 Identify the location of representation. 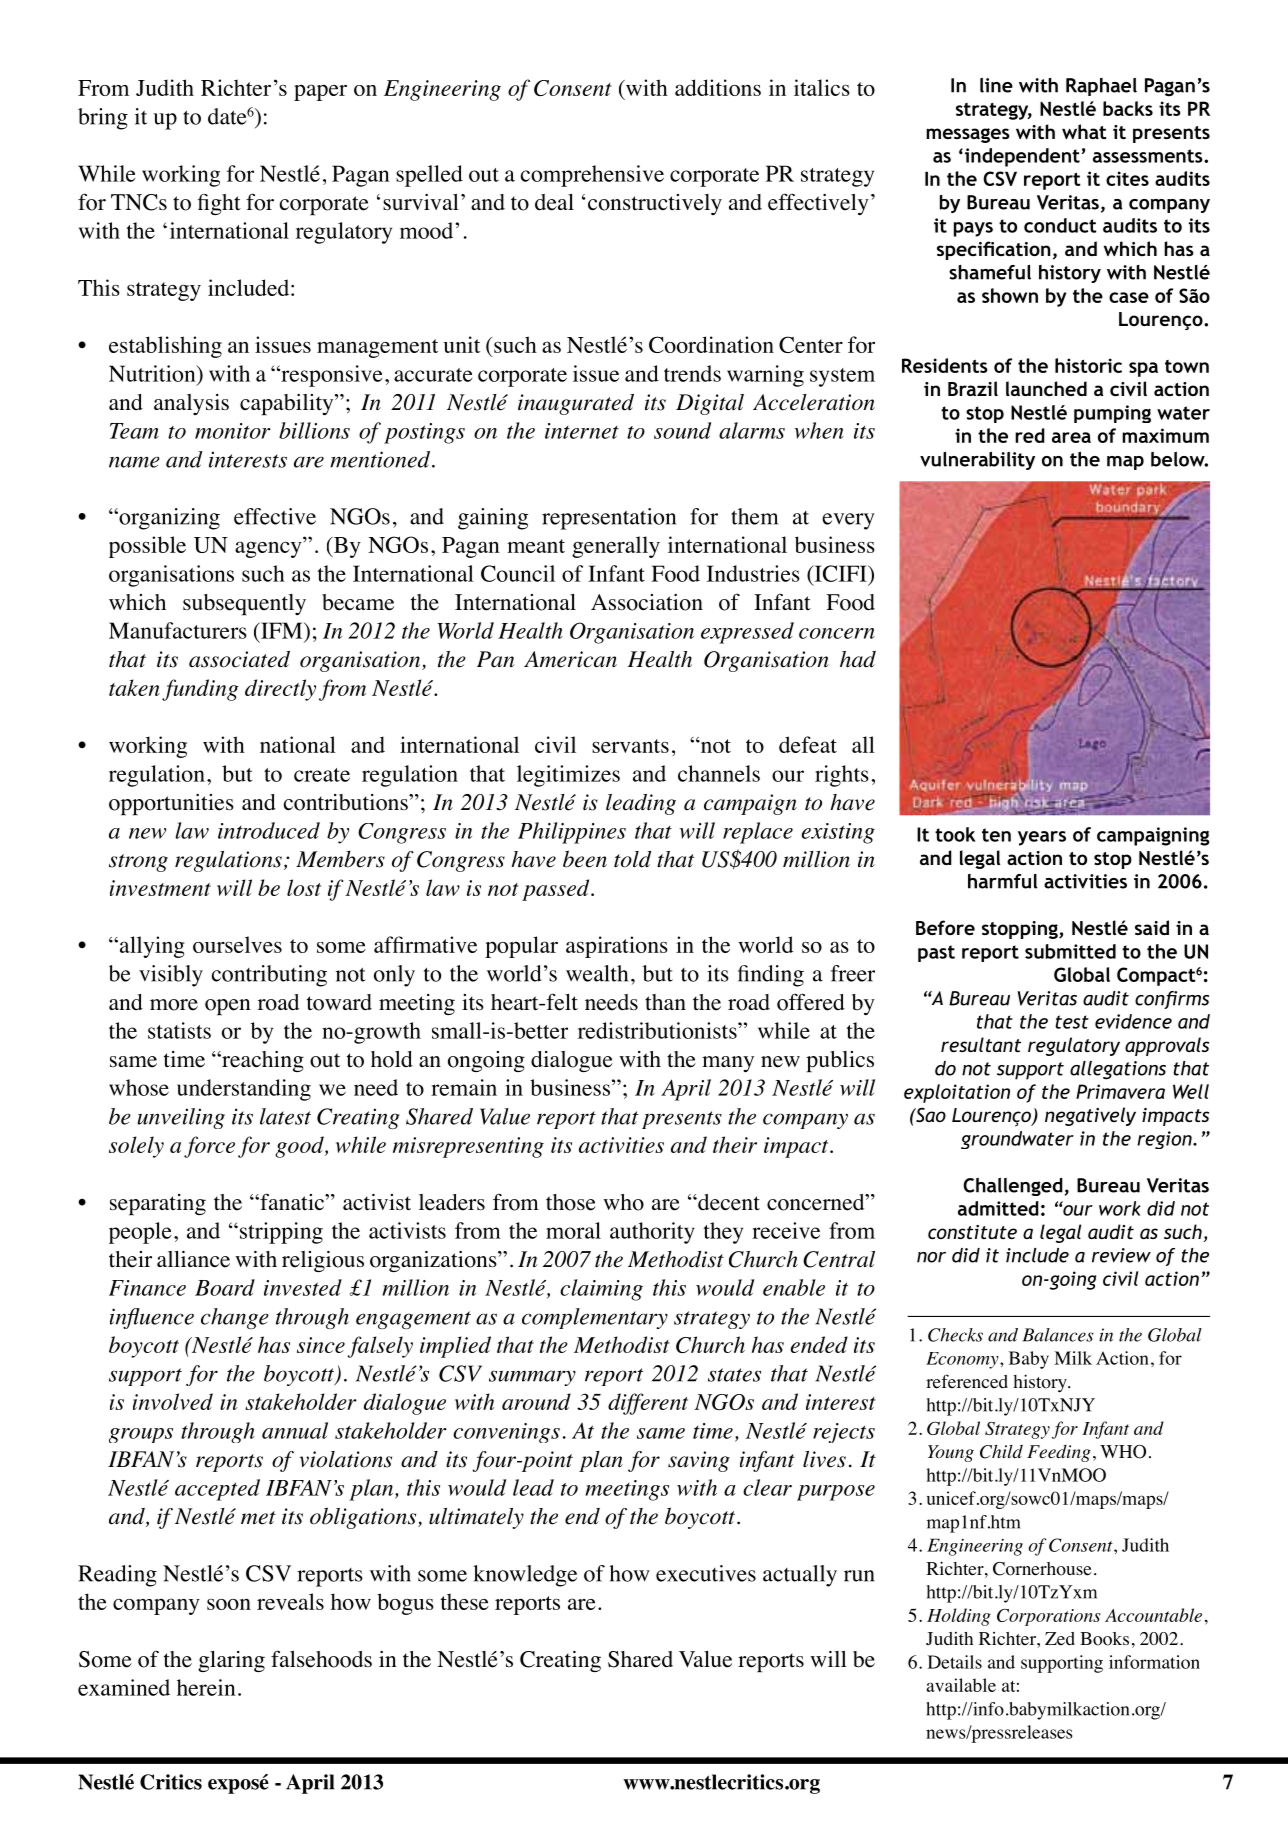
(609, 519).
